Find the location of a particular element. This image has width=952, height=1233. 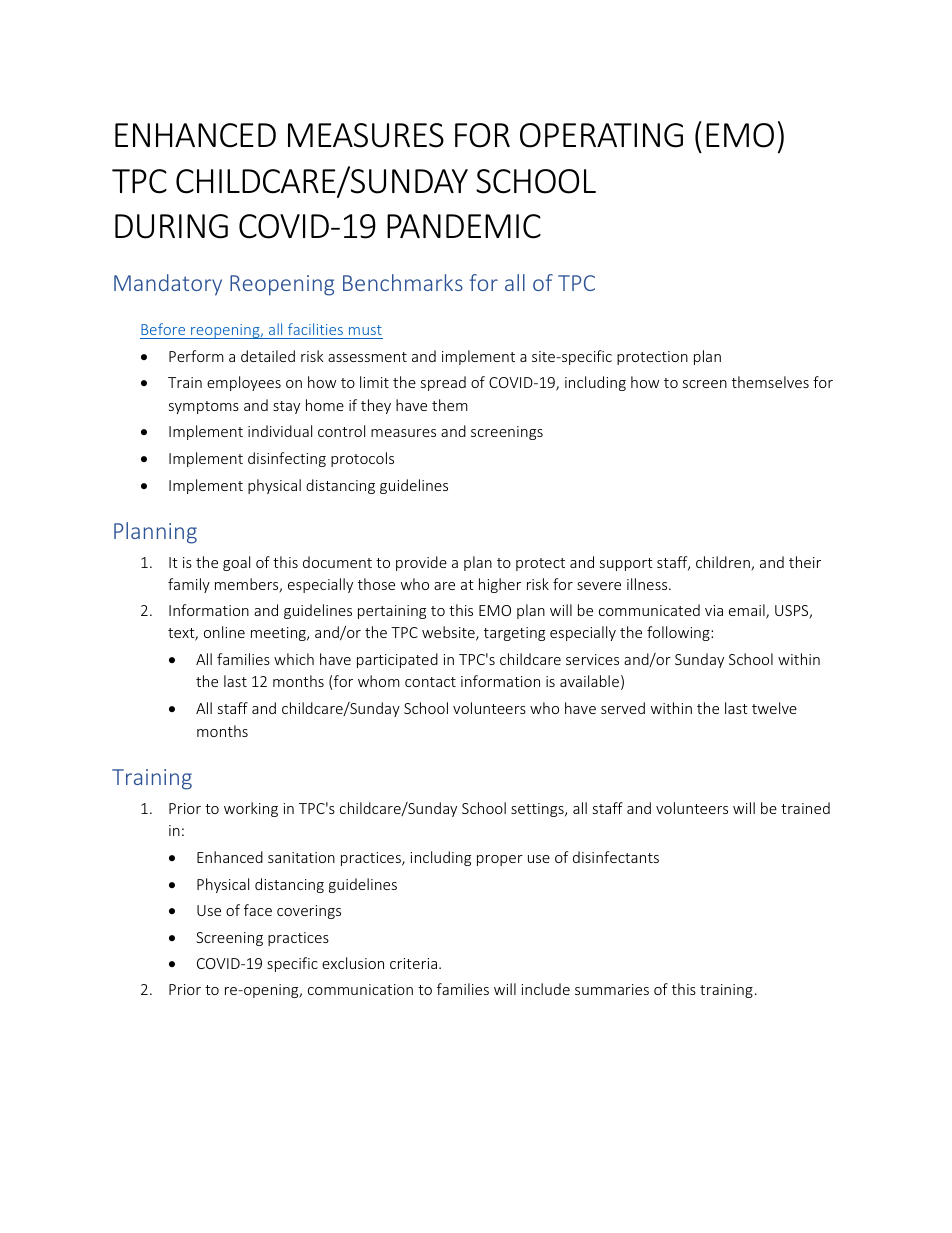

DURING is located at coordinates (171, 226).
